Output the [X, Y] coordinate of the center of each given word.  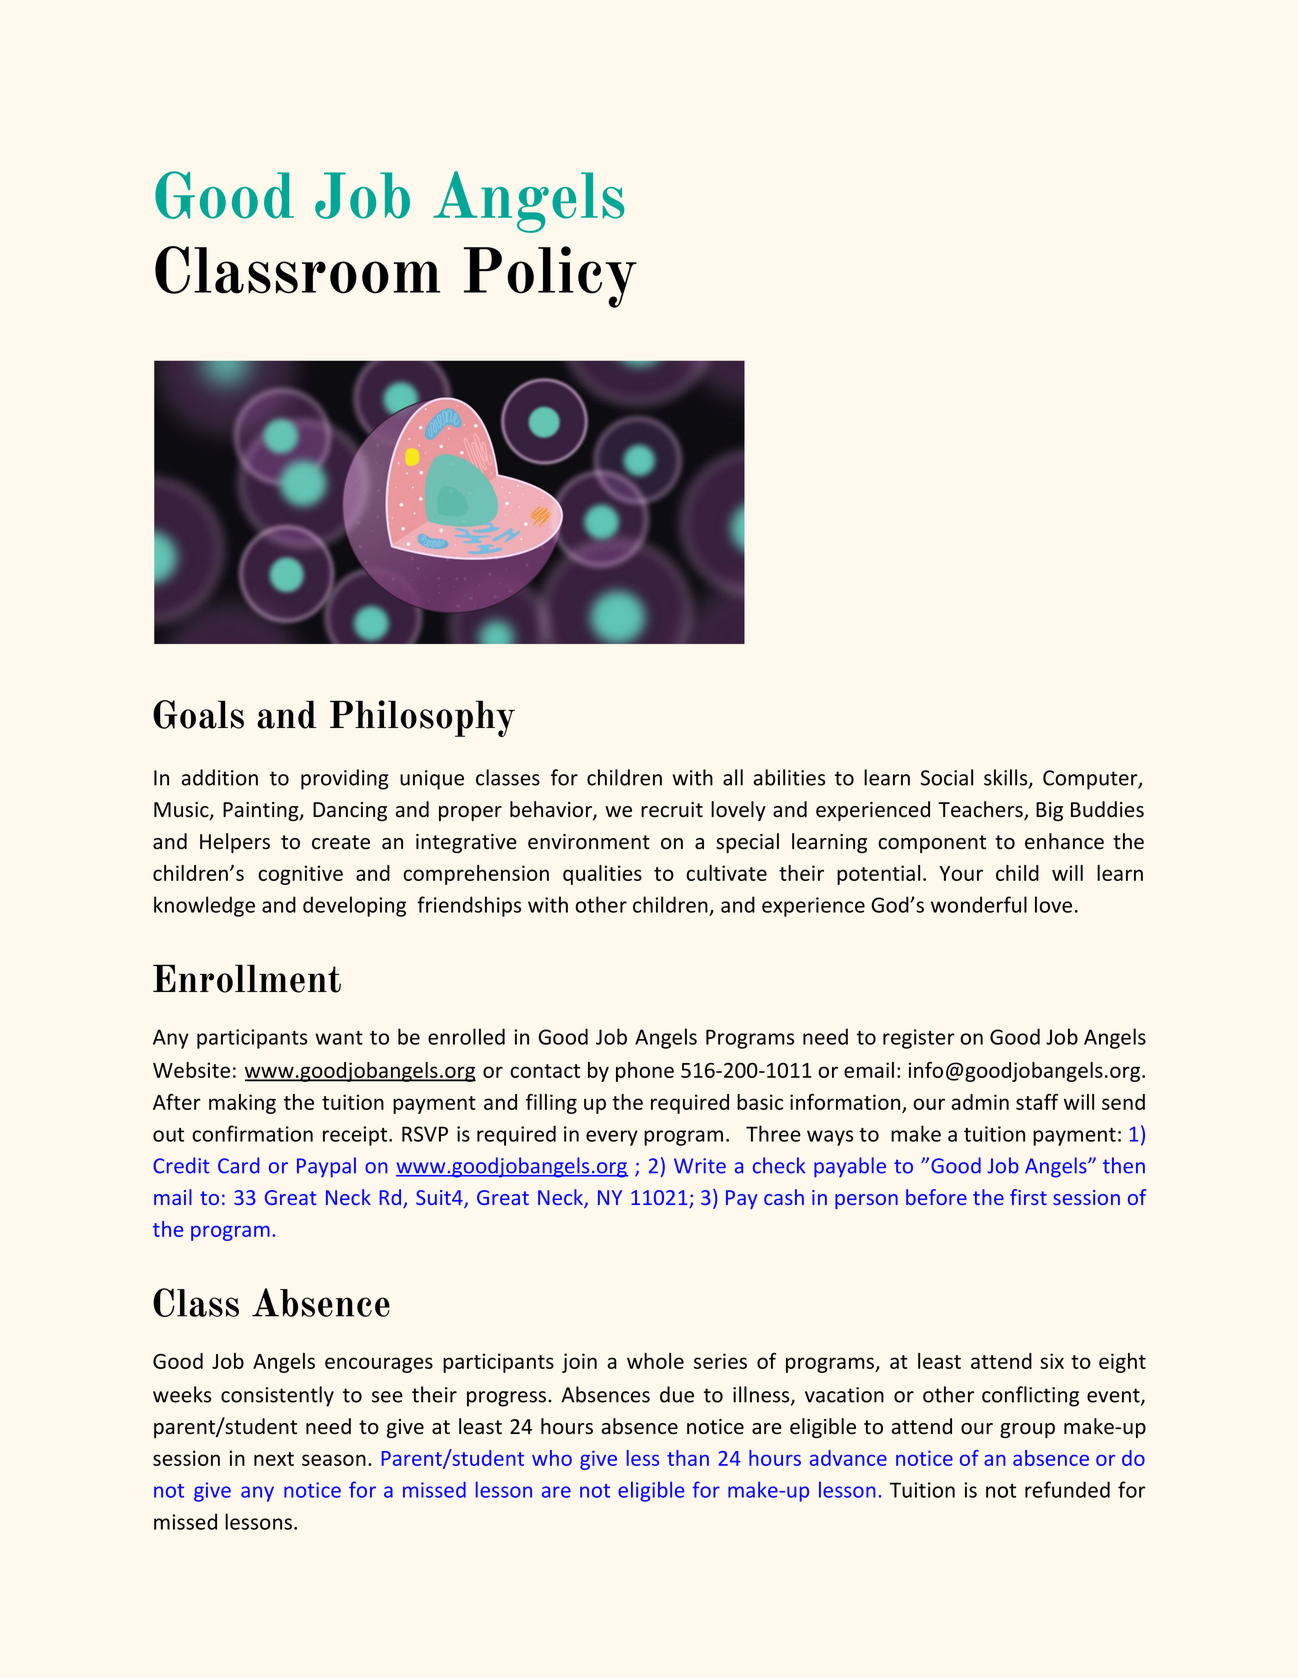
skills [1007, 778]
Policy [550, 277]
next [274, 1459]
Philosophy [422, 718]
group [1027, 1430]
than [688, 1458]
